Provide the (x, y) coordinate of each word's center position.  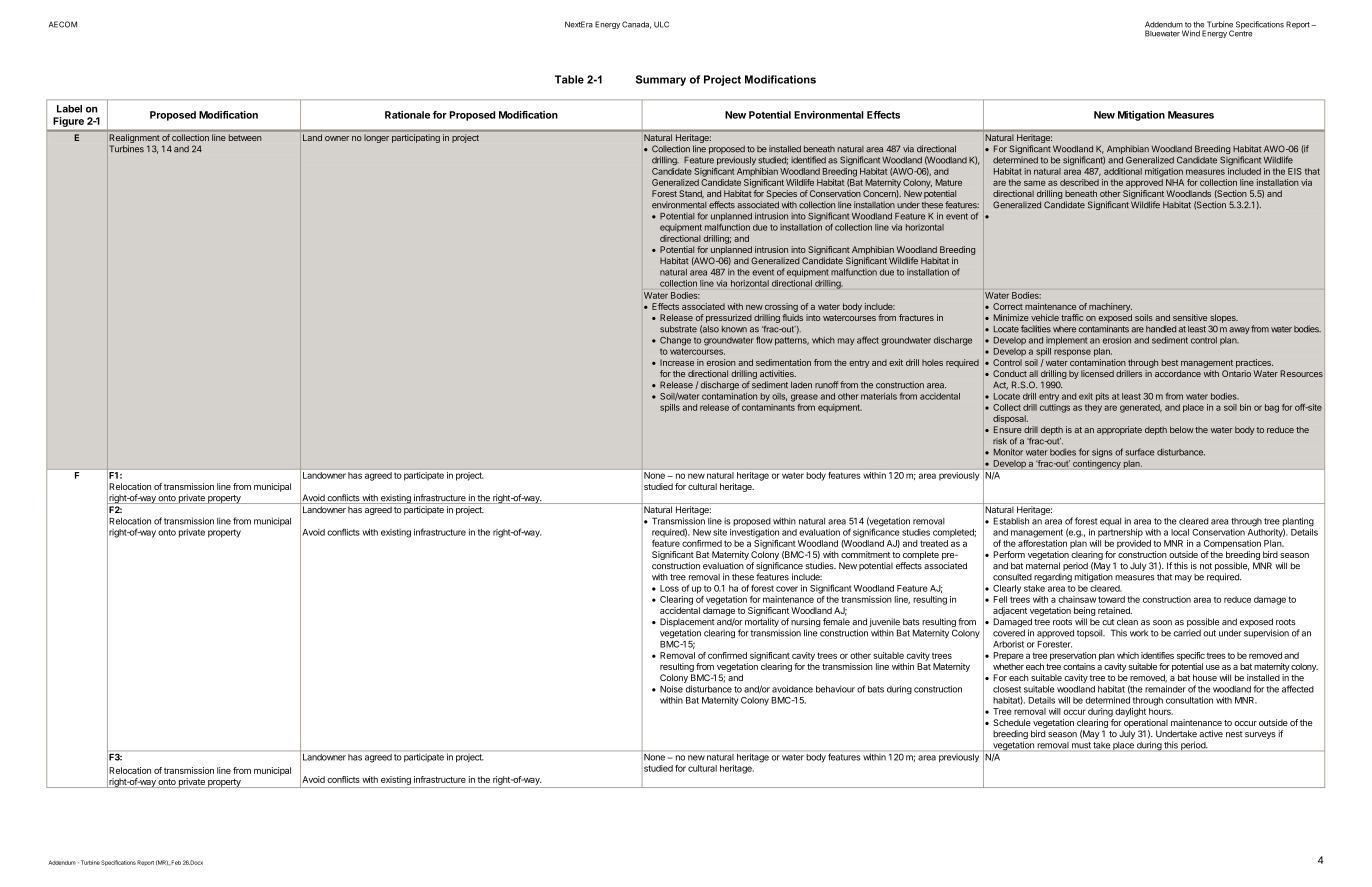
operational (1146, 723)
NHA (1175, 182)
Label (69, 109)
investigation (754, 533)
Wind (1191, 33)
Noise (671, 689)
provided (1134, 544)
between (245, 138)
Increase (677, 362)
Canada (636, 25)
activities (778, 373)
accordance (1178, 373)
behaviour (835, 689)
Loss (669, 588)
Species (781, 194)
